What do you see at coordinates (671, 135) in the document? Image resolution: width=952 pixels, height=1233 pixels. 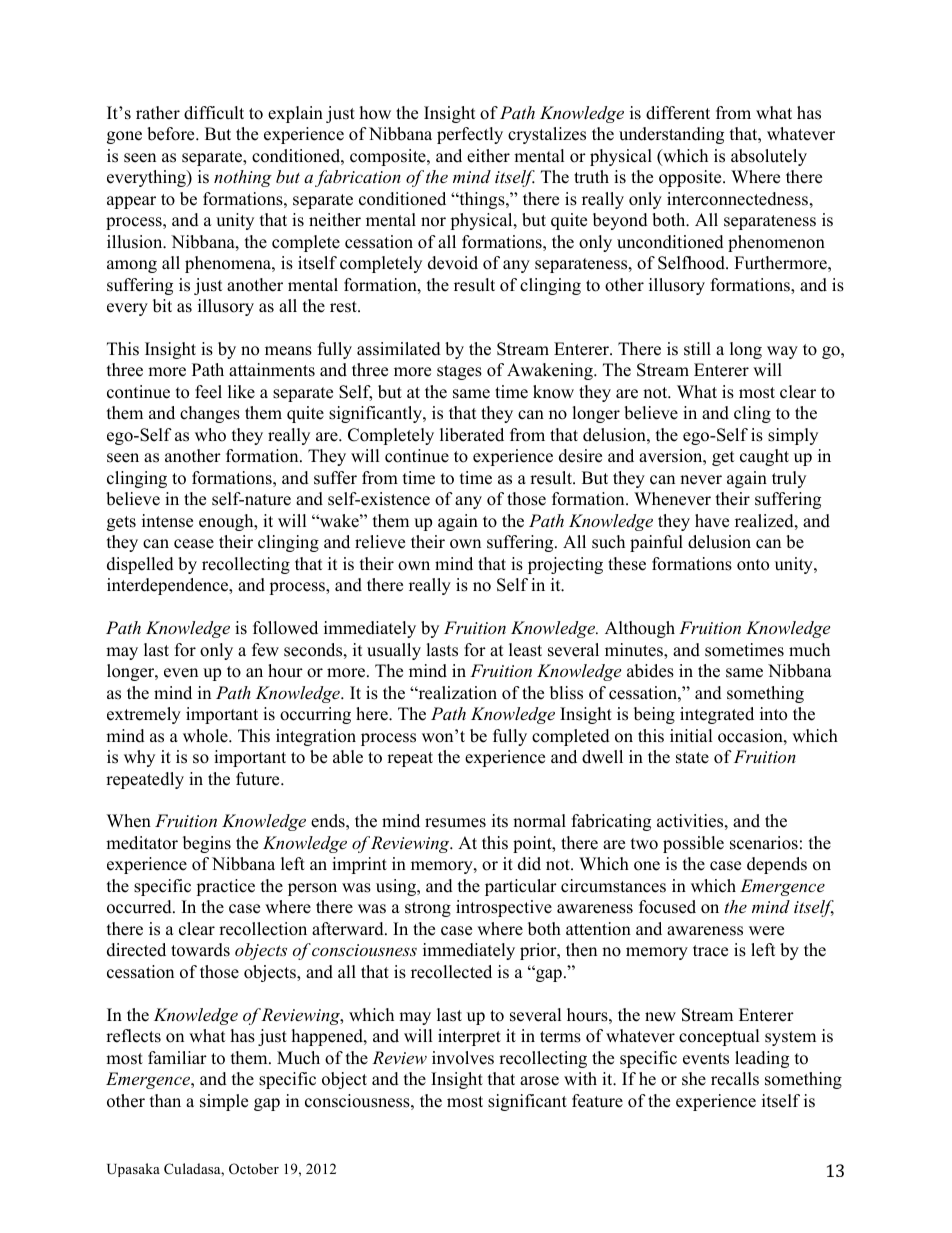 I see `understanding` at bounding box center [671, 135].
